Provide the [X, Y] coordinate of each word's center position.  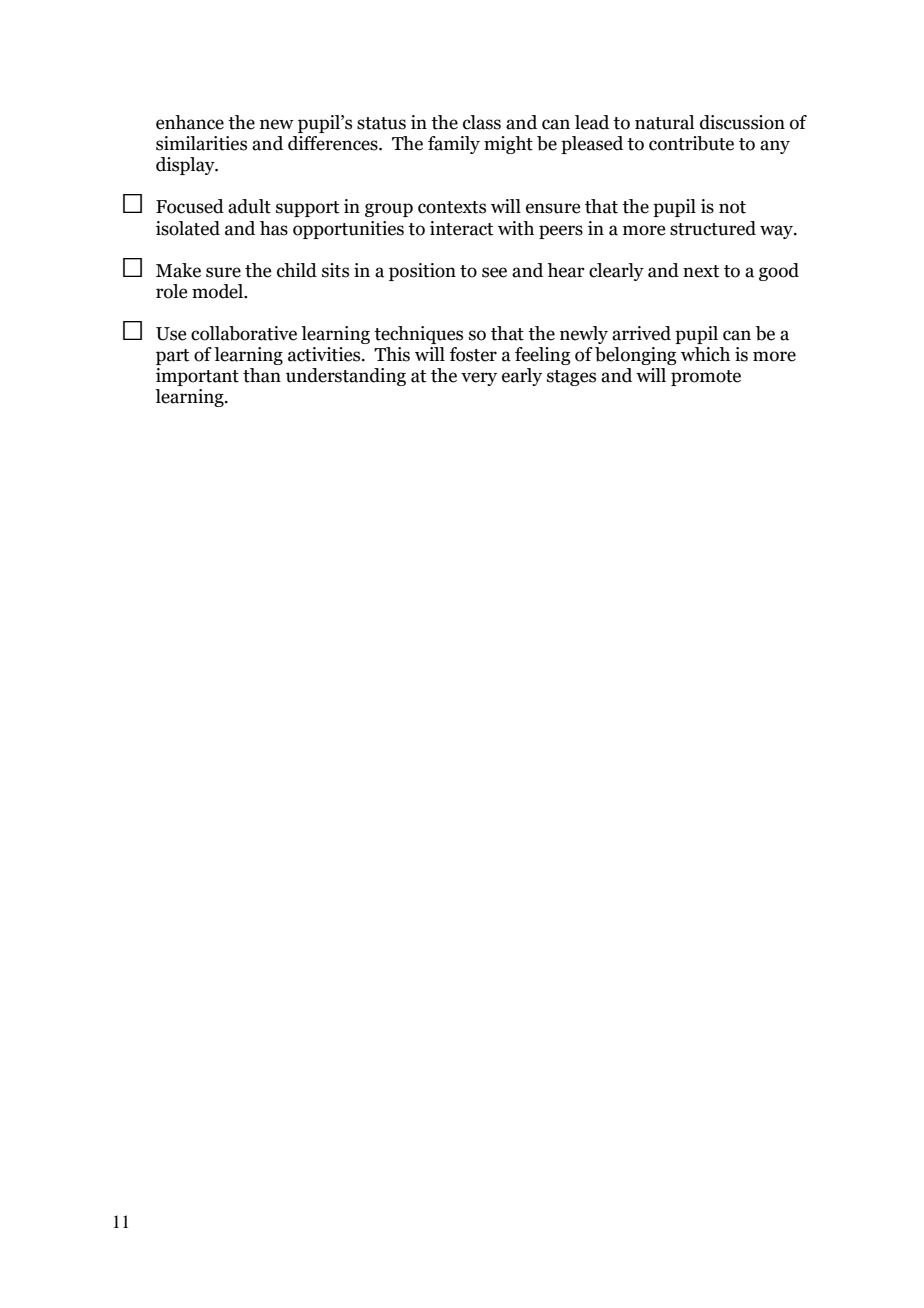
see [494, 272]
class [482, 122]
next [701, 271]
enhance [190, 122]
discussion [742, 122]
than [262, 375]
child [297, 270]
